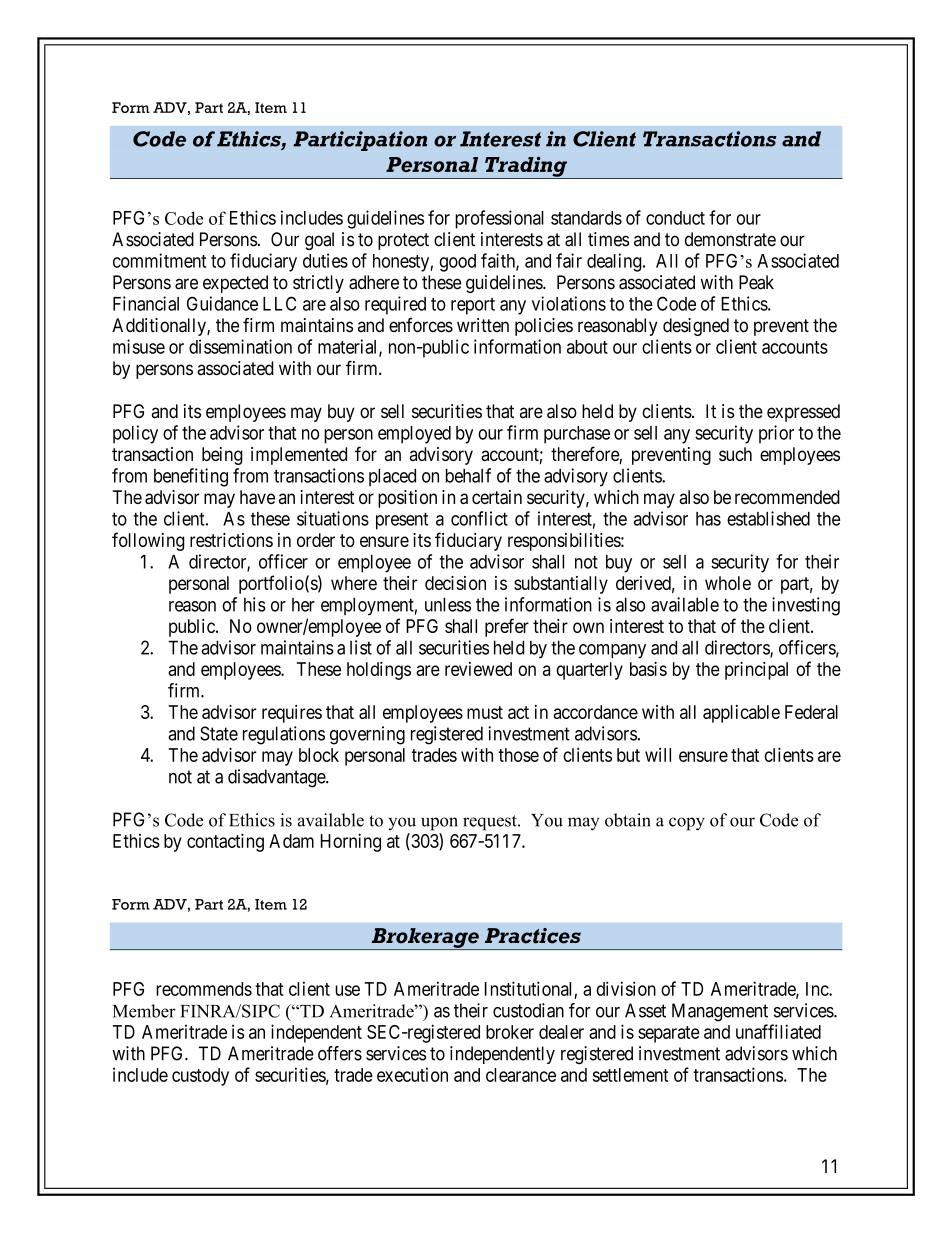 The image size is (952, 1233). What do you see at coordinates (191, 477) in the image?
I see `benefiting` at bounding box center [191, 477].
